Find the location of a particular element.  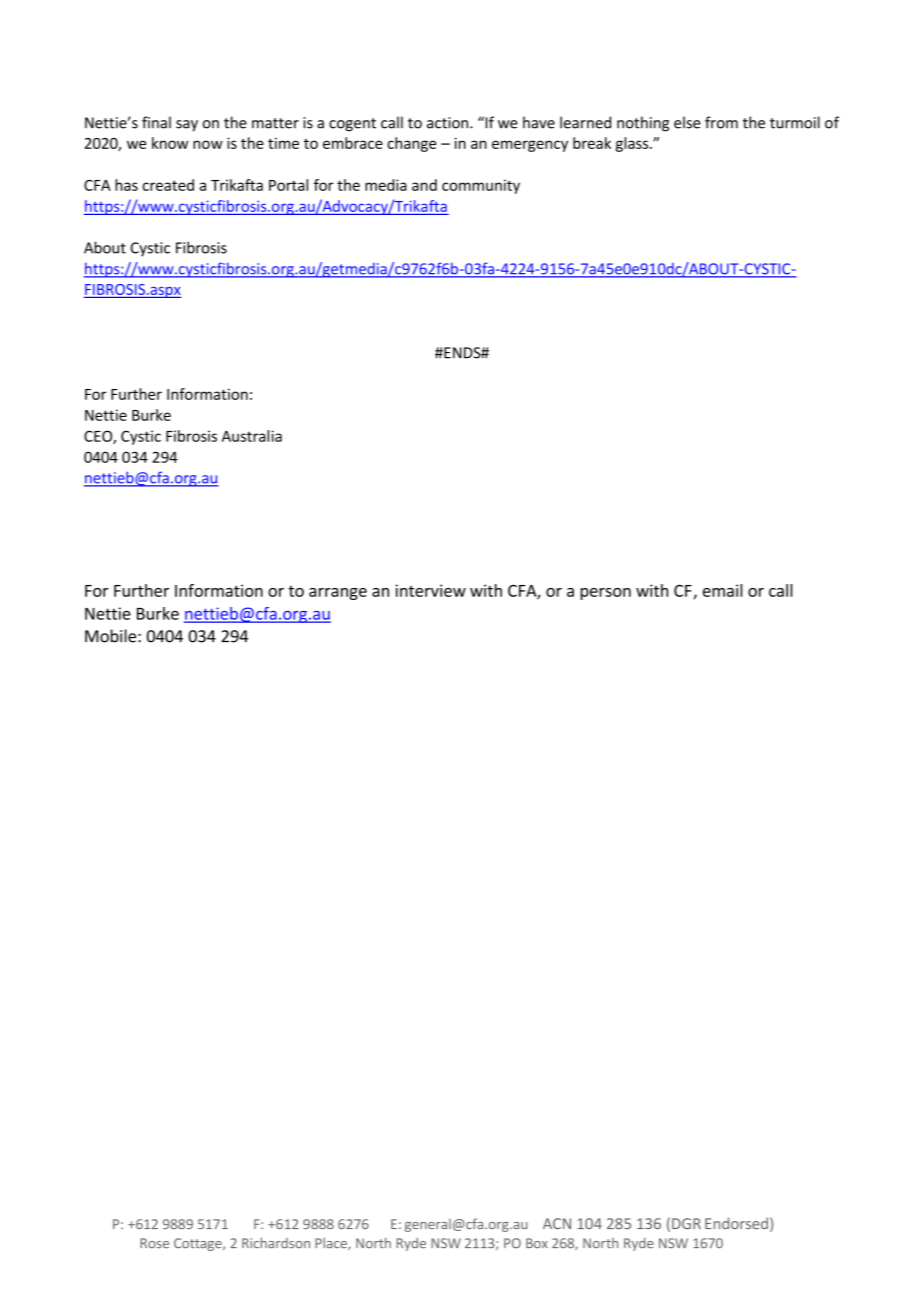

Endorsed is located at coordinates (736, 1223).
